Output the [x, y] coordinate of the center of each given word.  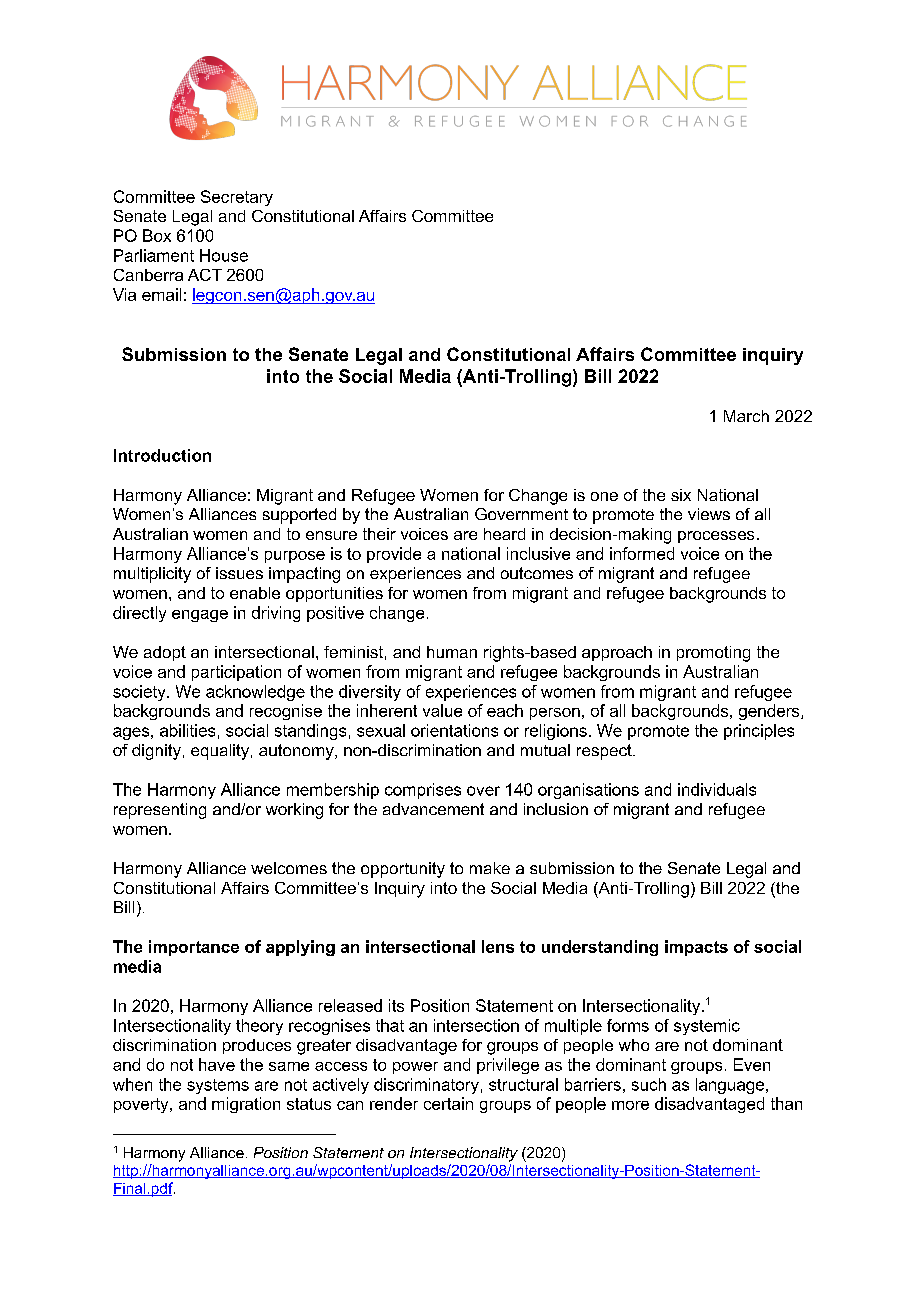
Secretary [237, 198]
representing [160, 811]
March [746, 416]
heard [504, 534]
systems [218, 1086]
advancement [433, 809]
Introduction [162, 455]
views [709, 514]
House [224, 255]
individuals [717, 789]
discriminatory [426, 1086]
